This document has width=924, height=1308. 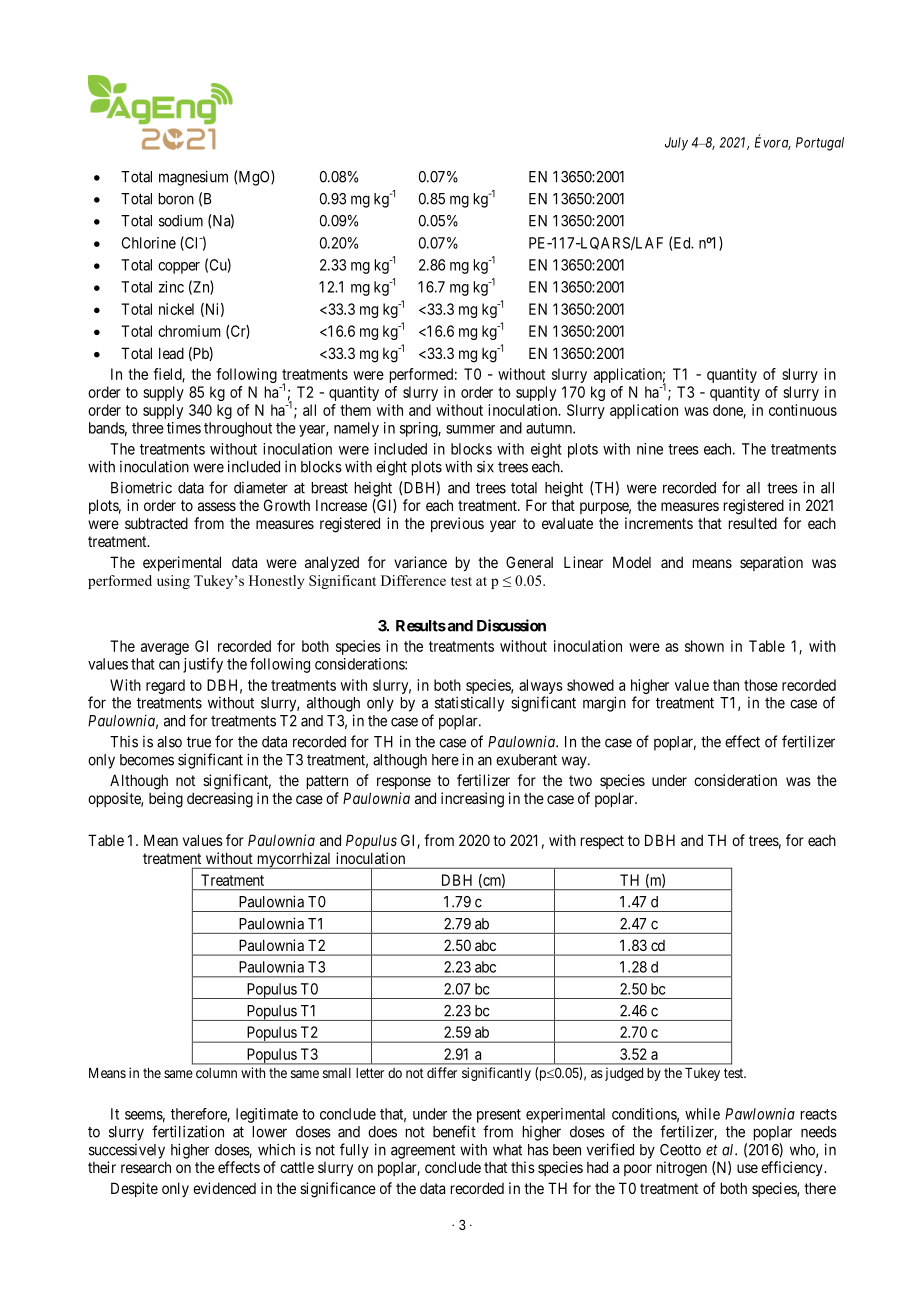 What do you see at coordinates (747, 1168) in the document?
I see `use` at bounding box center [747, 1168].
